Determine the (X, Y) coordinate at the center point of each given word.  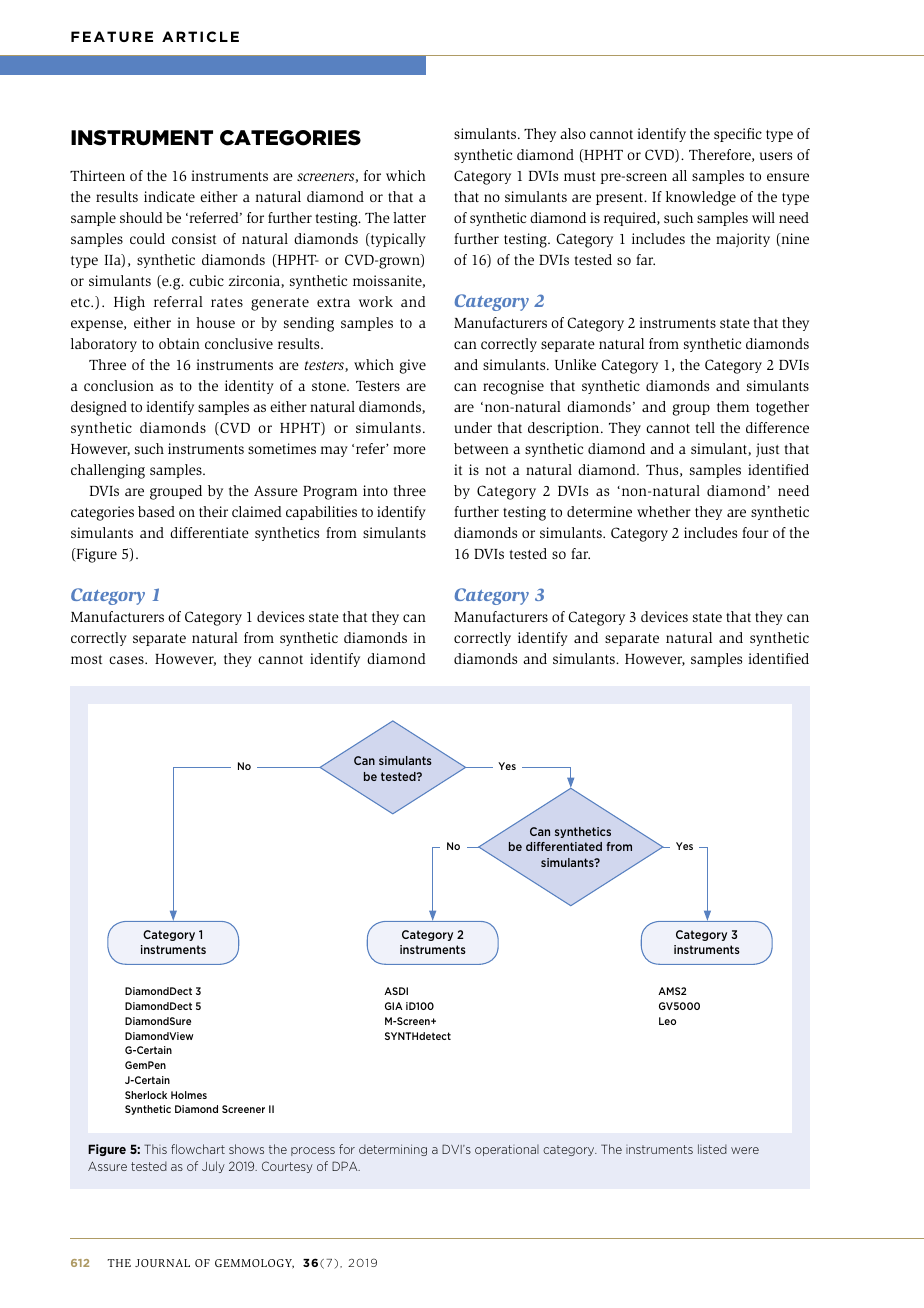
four (755, 532)
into (375, 490)
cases (127, 660)
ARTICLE (200, 36)
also (573, 133)
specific (738, 135)
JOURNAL (162, 1263)
